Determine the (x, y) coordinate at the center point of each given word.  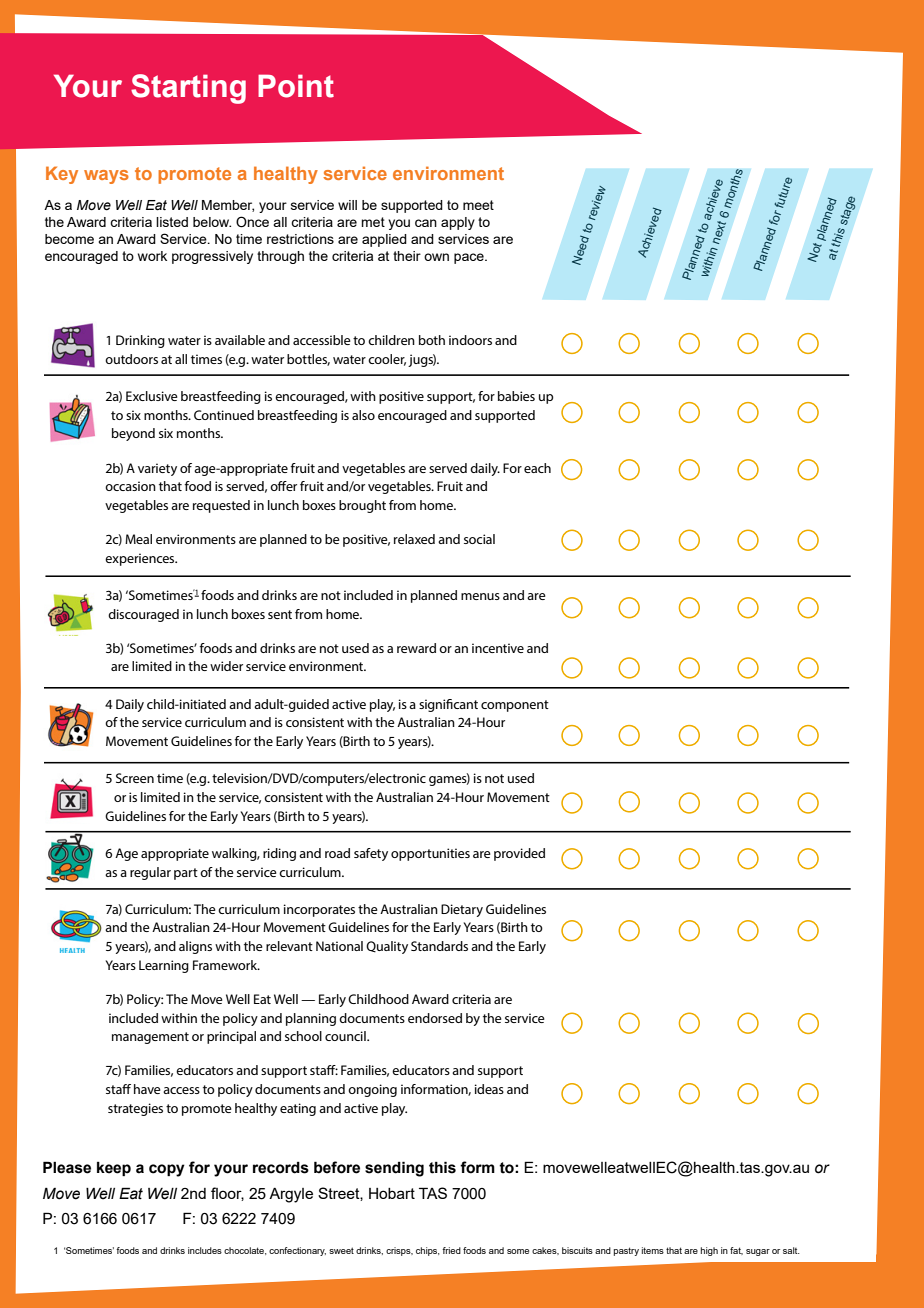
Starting (188, 89)
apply (458, 223)
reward (416, 648)
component (515, 706)
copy (167, 1170)
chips (427, 1251)
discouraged (143, 615)
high (709, 1251)
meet (478, 205)
